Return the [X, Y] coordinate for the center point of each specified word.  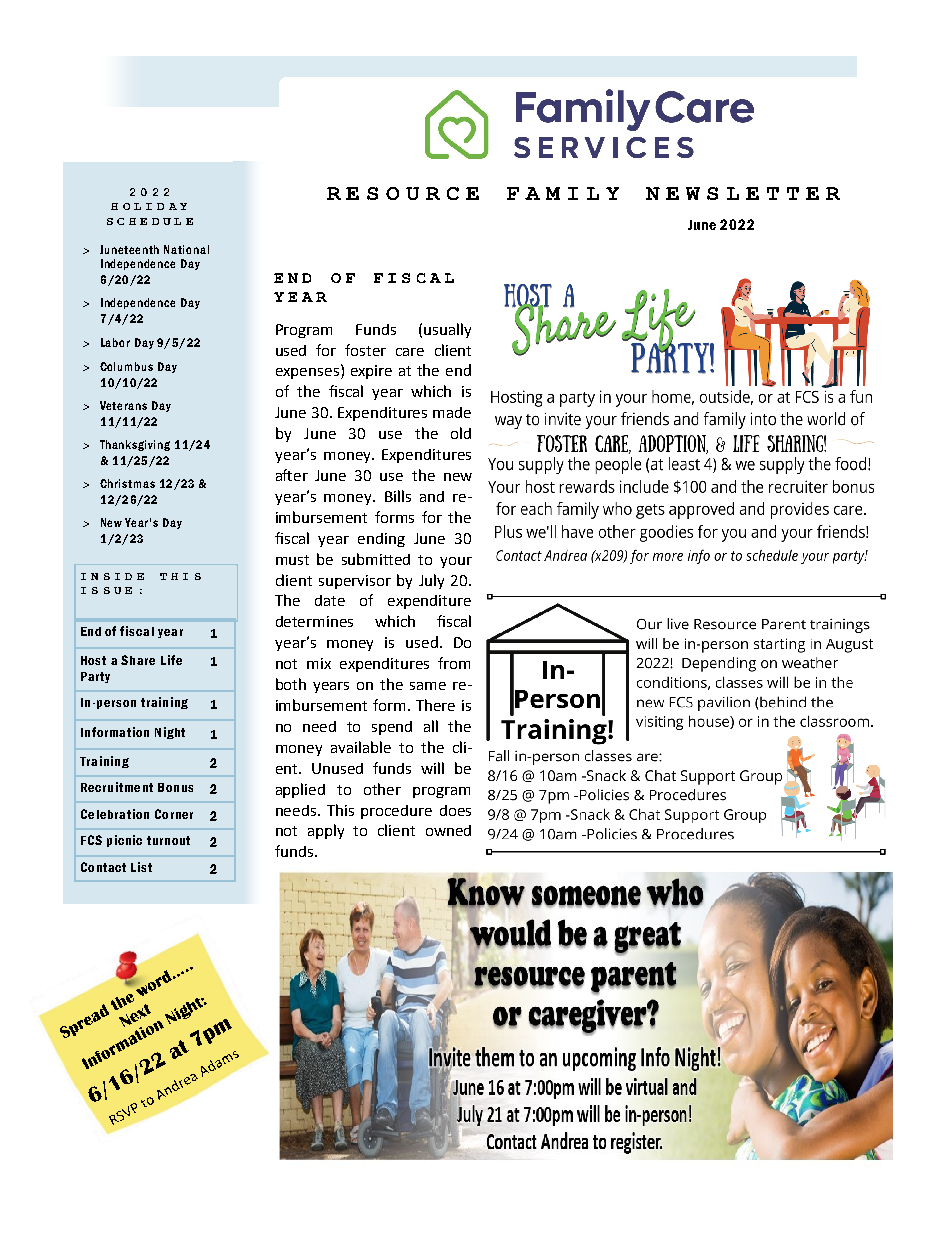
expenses [309, 373]
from [454, 663]
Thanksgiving [135, 445]
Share [138, 660]
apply [326, 831]
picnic [124, 841]
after [292, 475]
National [186, 249]
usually [447, 330]
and [432, 496]
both [291, 684]
